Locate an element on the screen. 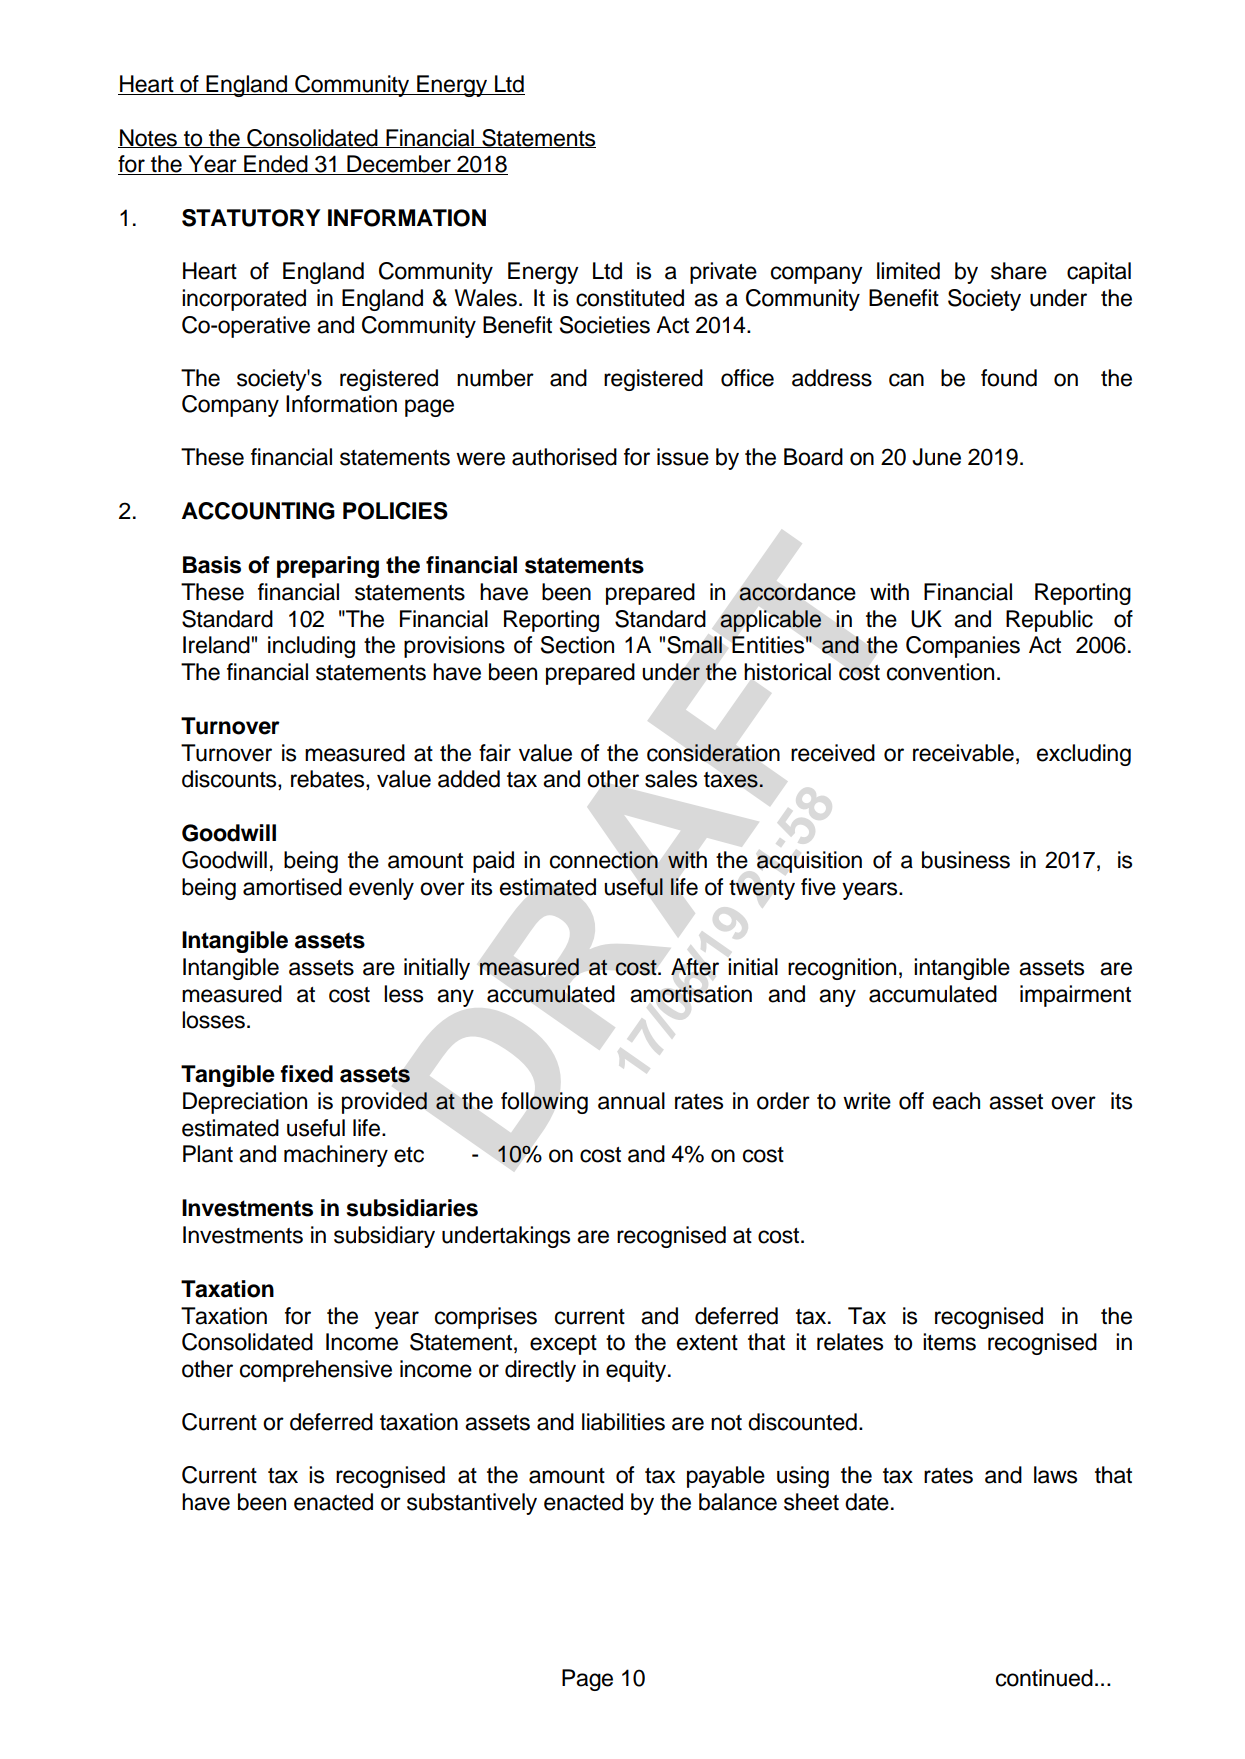 This screenshot has width=1245, height=1759. comprehensive is located at coordinates (316, 1371).
